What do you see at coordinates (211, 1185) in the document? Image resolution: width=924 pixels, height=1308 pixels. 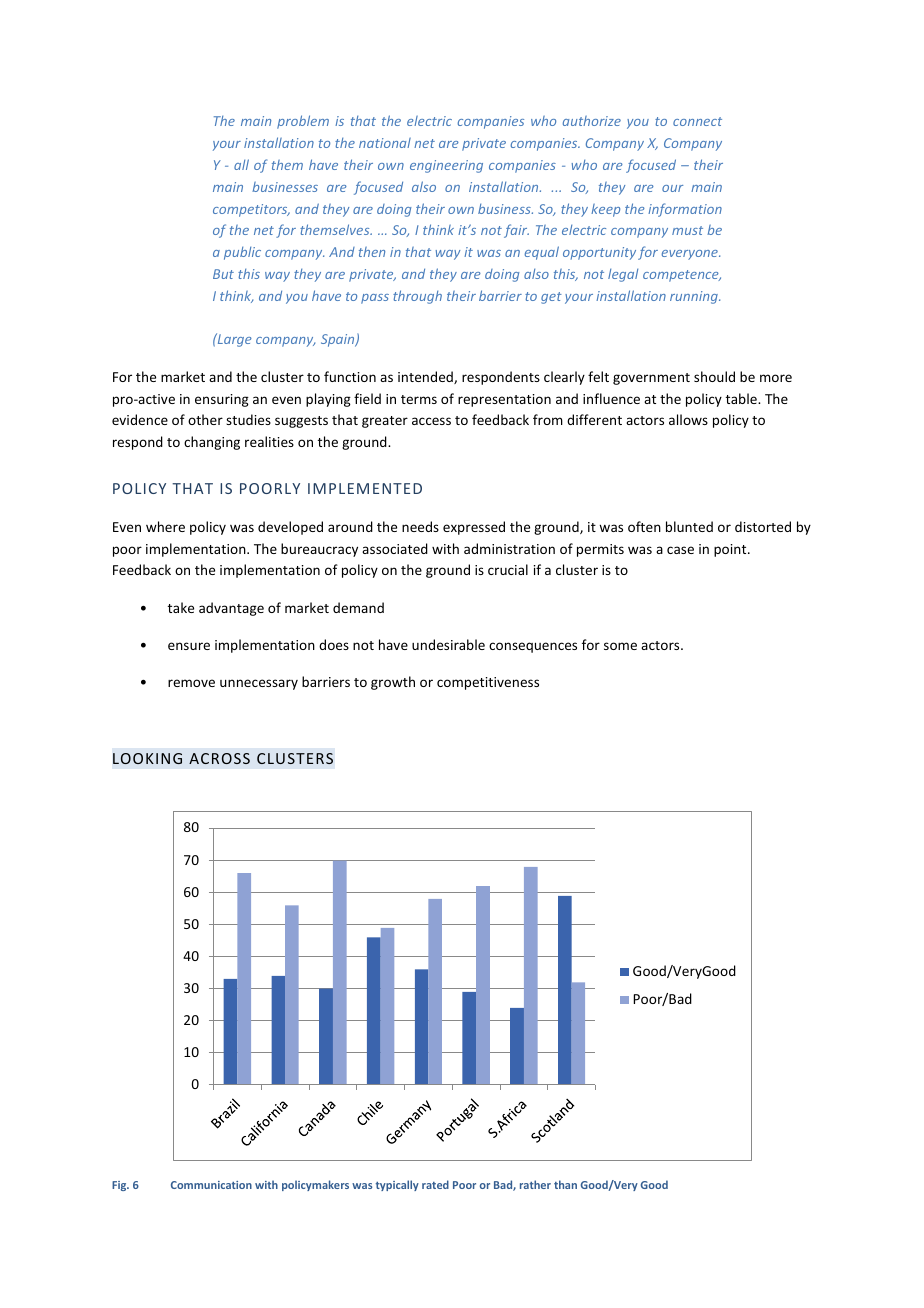 I see `Communication` at bounding box center [211, 1185].
